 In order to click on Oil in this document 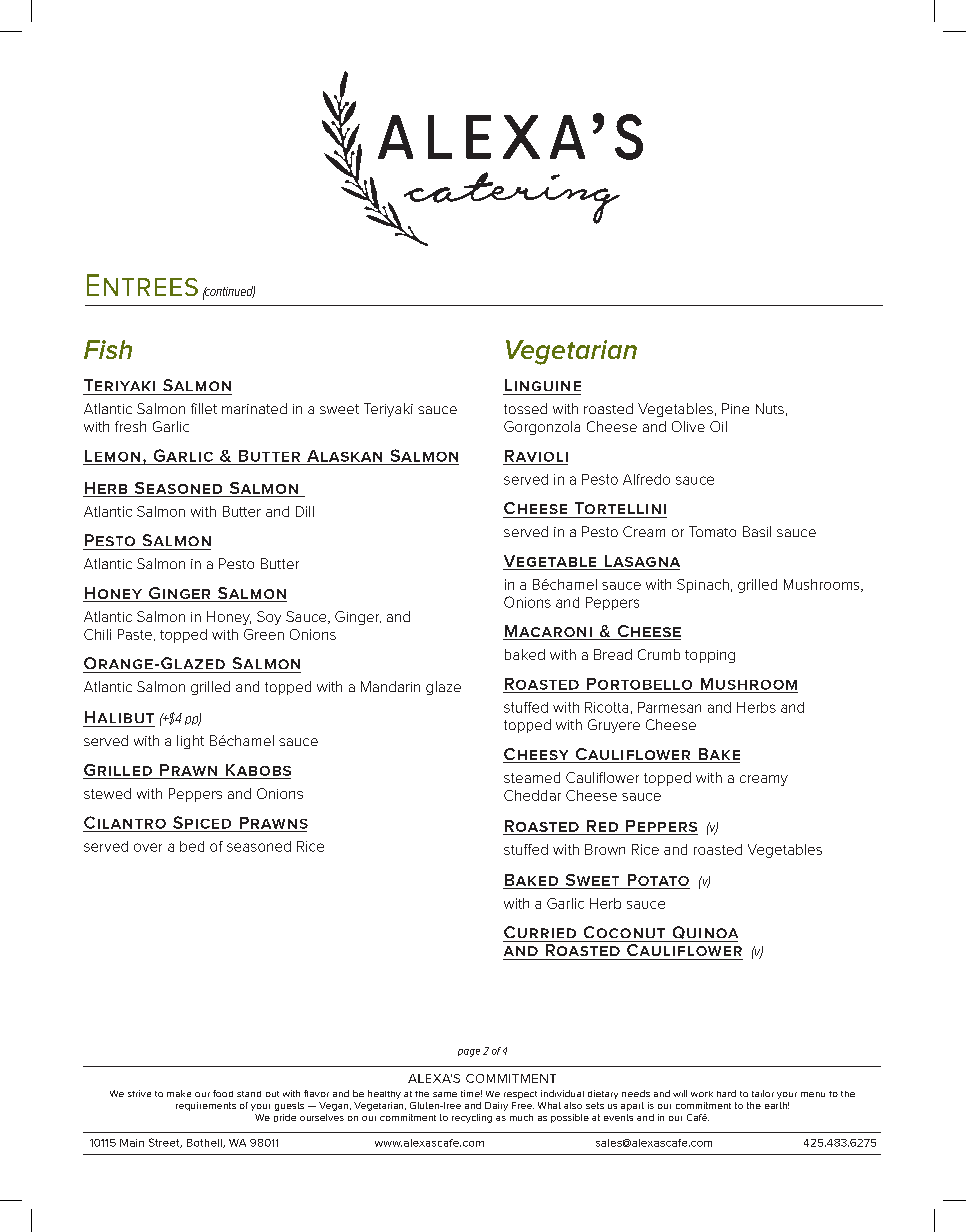, I will do `click(718, 426)`.
